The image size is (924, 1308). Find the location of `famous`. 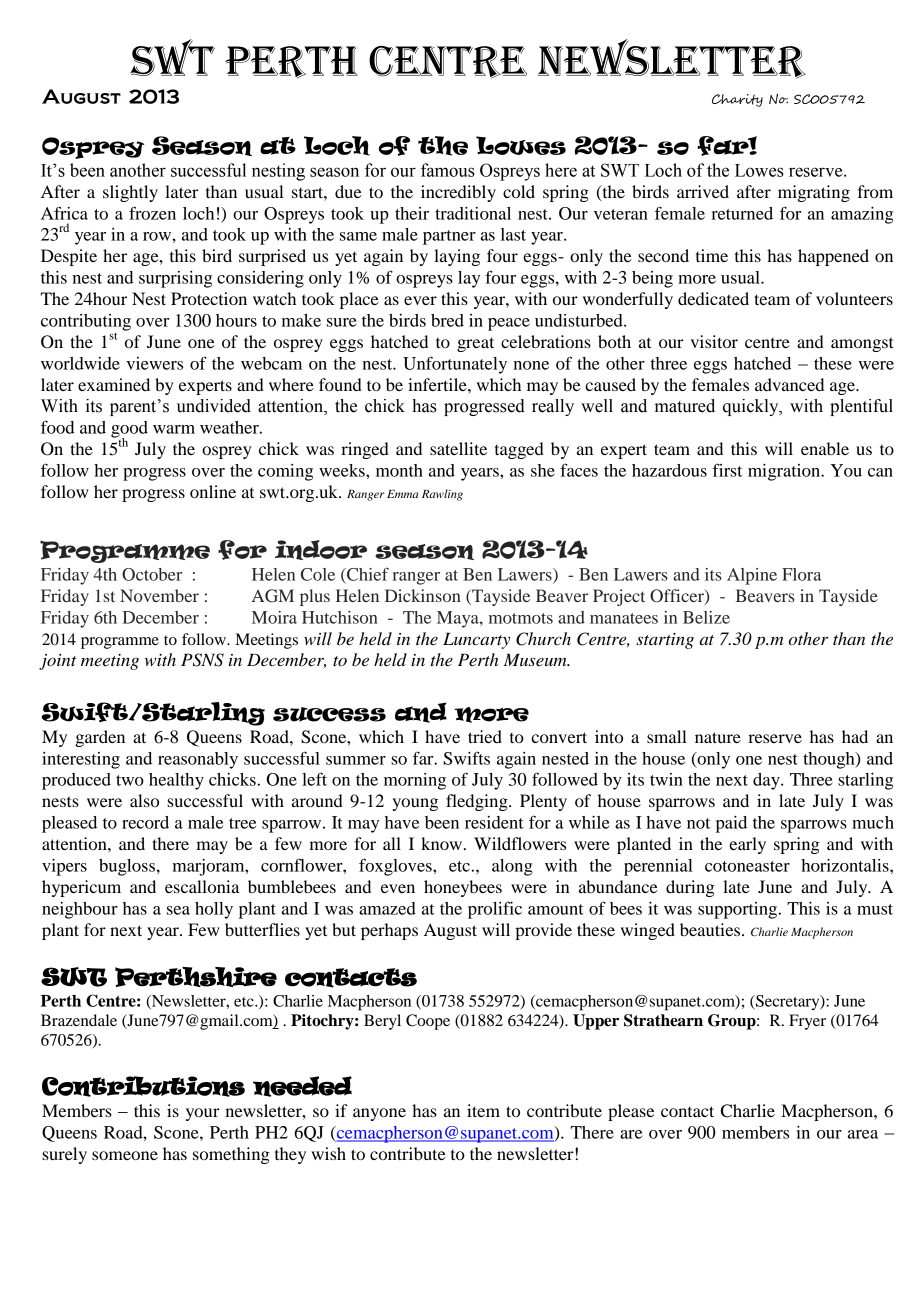

famous is located at coordinates (448, 170).
